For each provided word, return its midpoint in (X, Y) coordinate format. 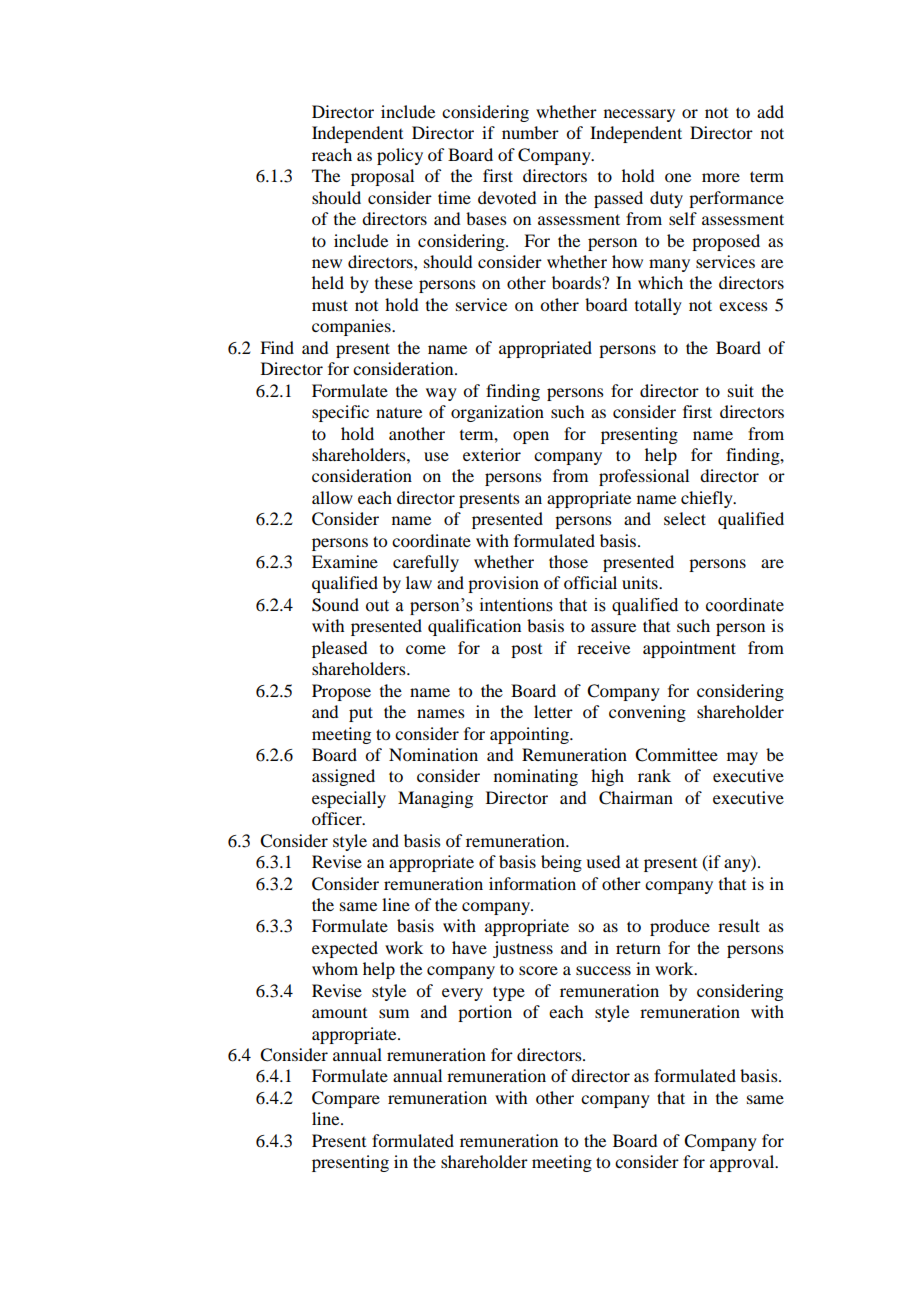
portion (485, 1013)
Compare (346, 1099)
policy (400, 156)
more (721, 177)
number (530, 132)
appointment (689, 649)
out (377, 606)
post (526, 651)
